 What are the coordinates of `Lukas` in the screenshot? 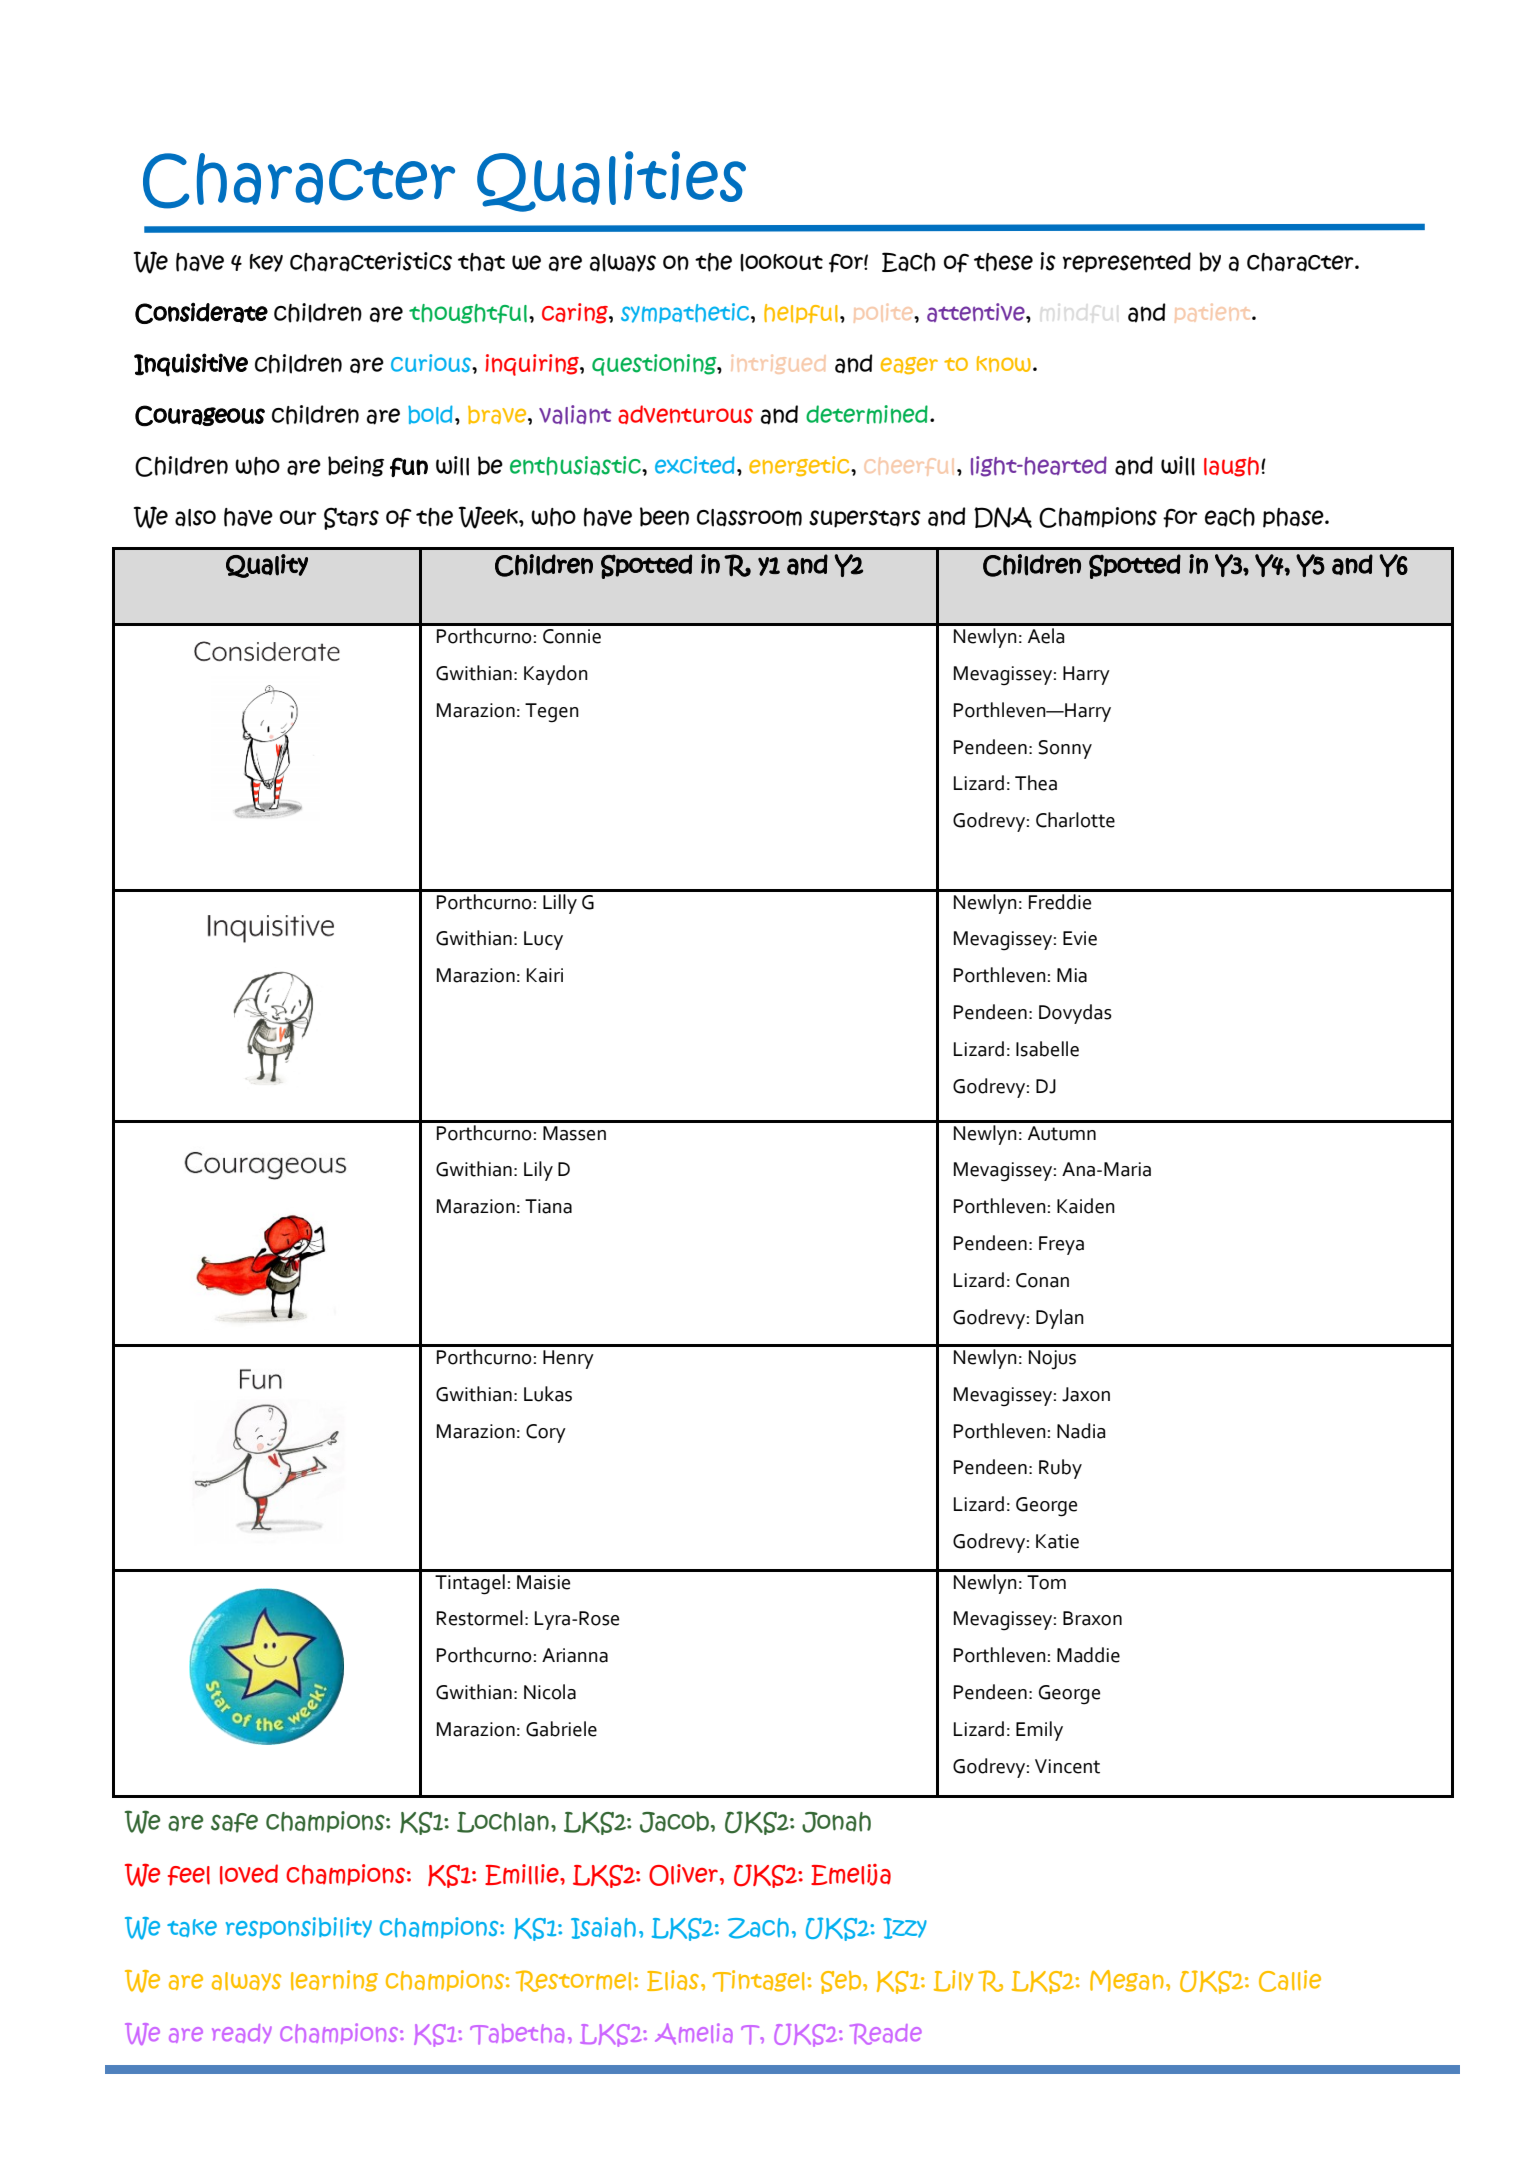 It's located at (548, 1394).
